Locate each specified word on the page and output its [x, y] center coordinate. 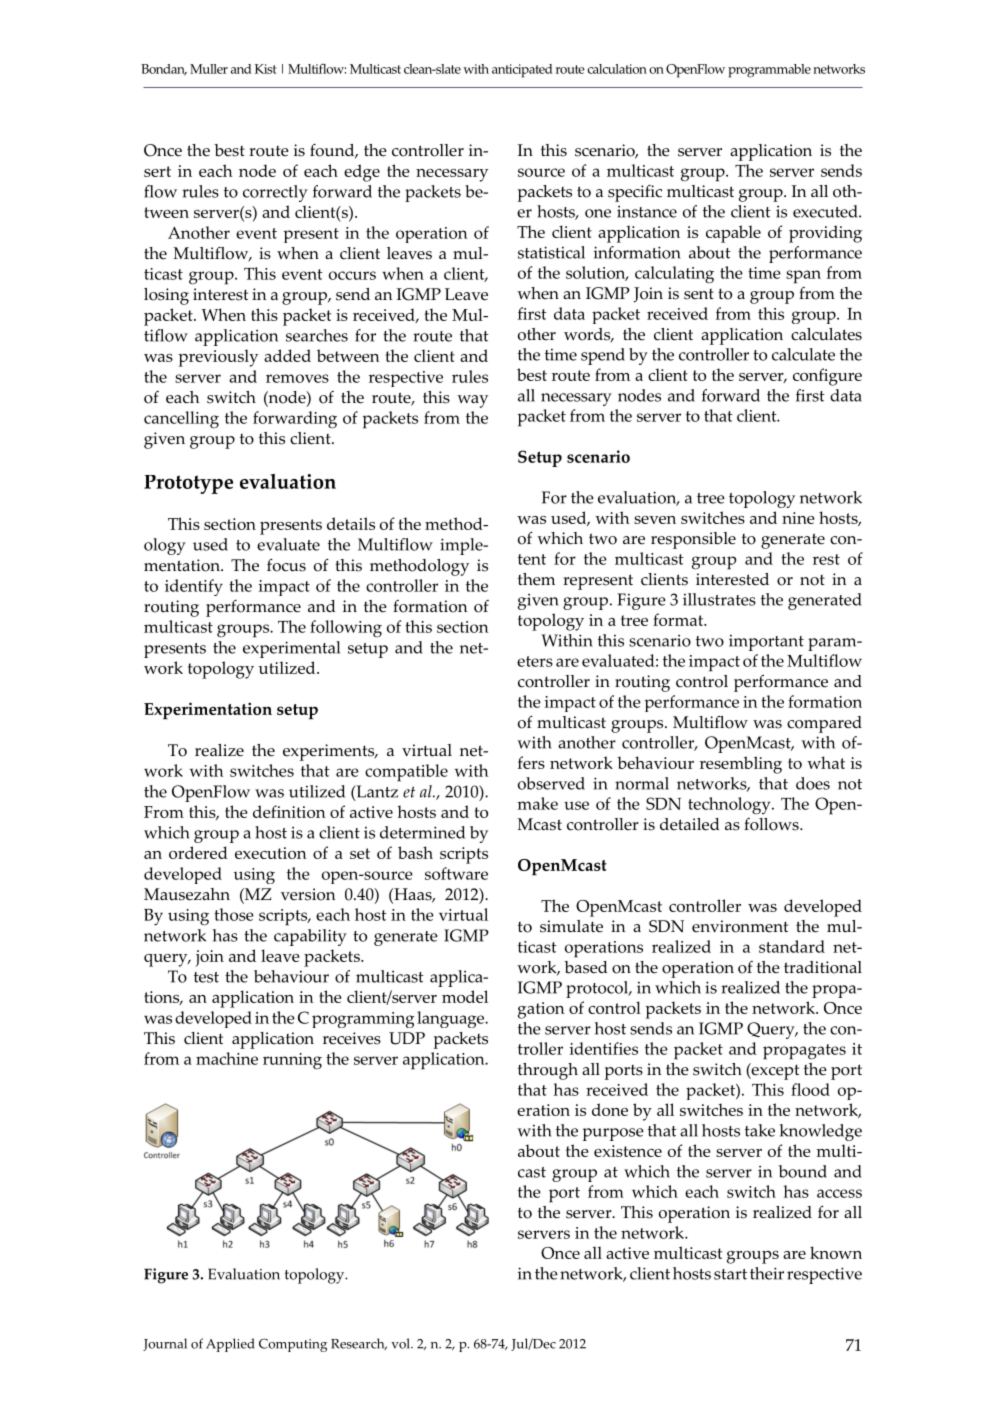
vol [401, 1343]
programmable [769, 71]
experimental [291, 649]
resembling [741, 765]
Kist [265, 69]
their [767, 1273]
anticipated [522, 71]
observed [551, 783]
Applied [230, 1345]
